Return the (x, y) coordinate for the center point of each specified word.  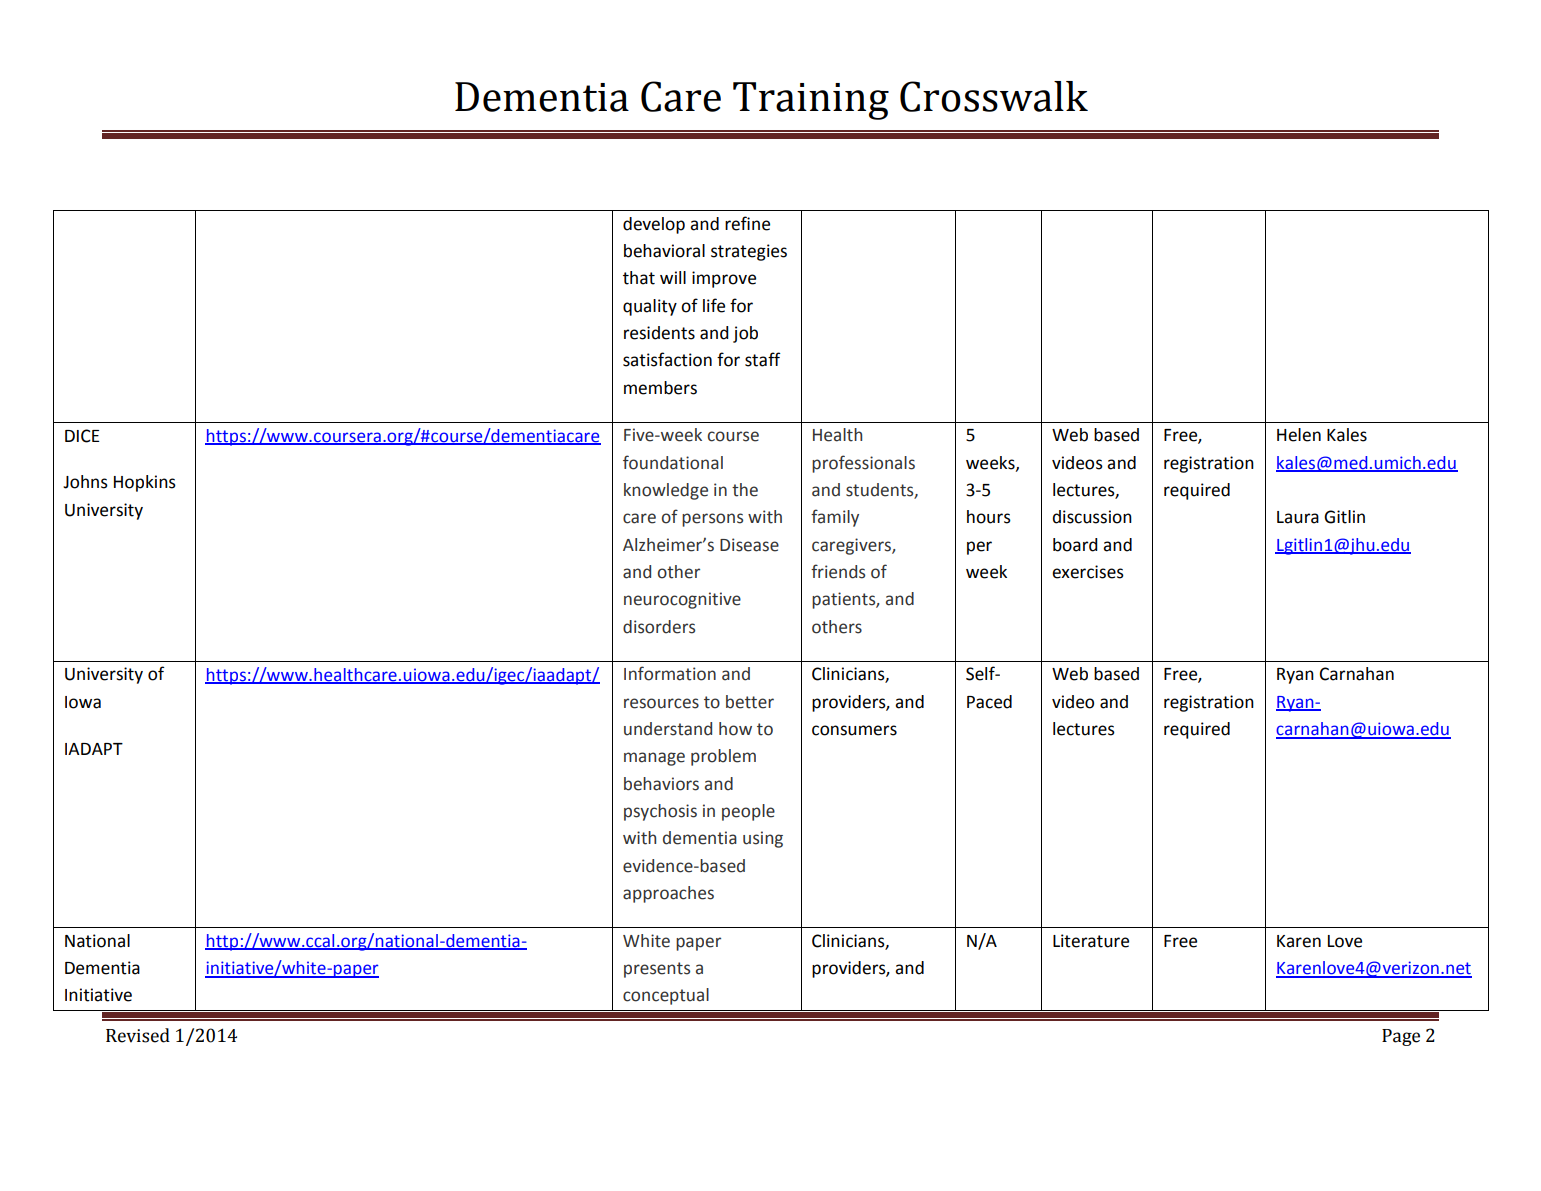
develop (654, 225)
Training (811, 101)
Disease (749, 545)
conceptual (666, 996)
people (748, 812)
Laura (1298, 517)
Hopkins (145, 483)
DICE (82, 436)
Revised (138, 1035)
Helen (1299, 435)
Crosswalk (994, 96)
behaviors (661, 784)
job (745, 334)
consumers (854, 730)
